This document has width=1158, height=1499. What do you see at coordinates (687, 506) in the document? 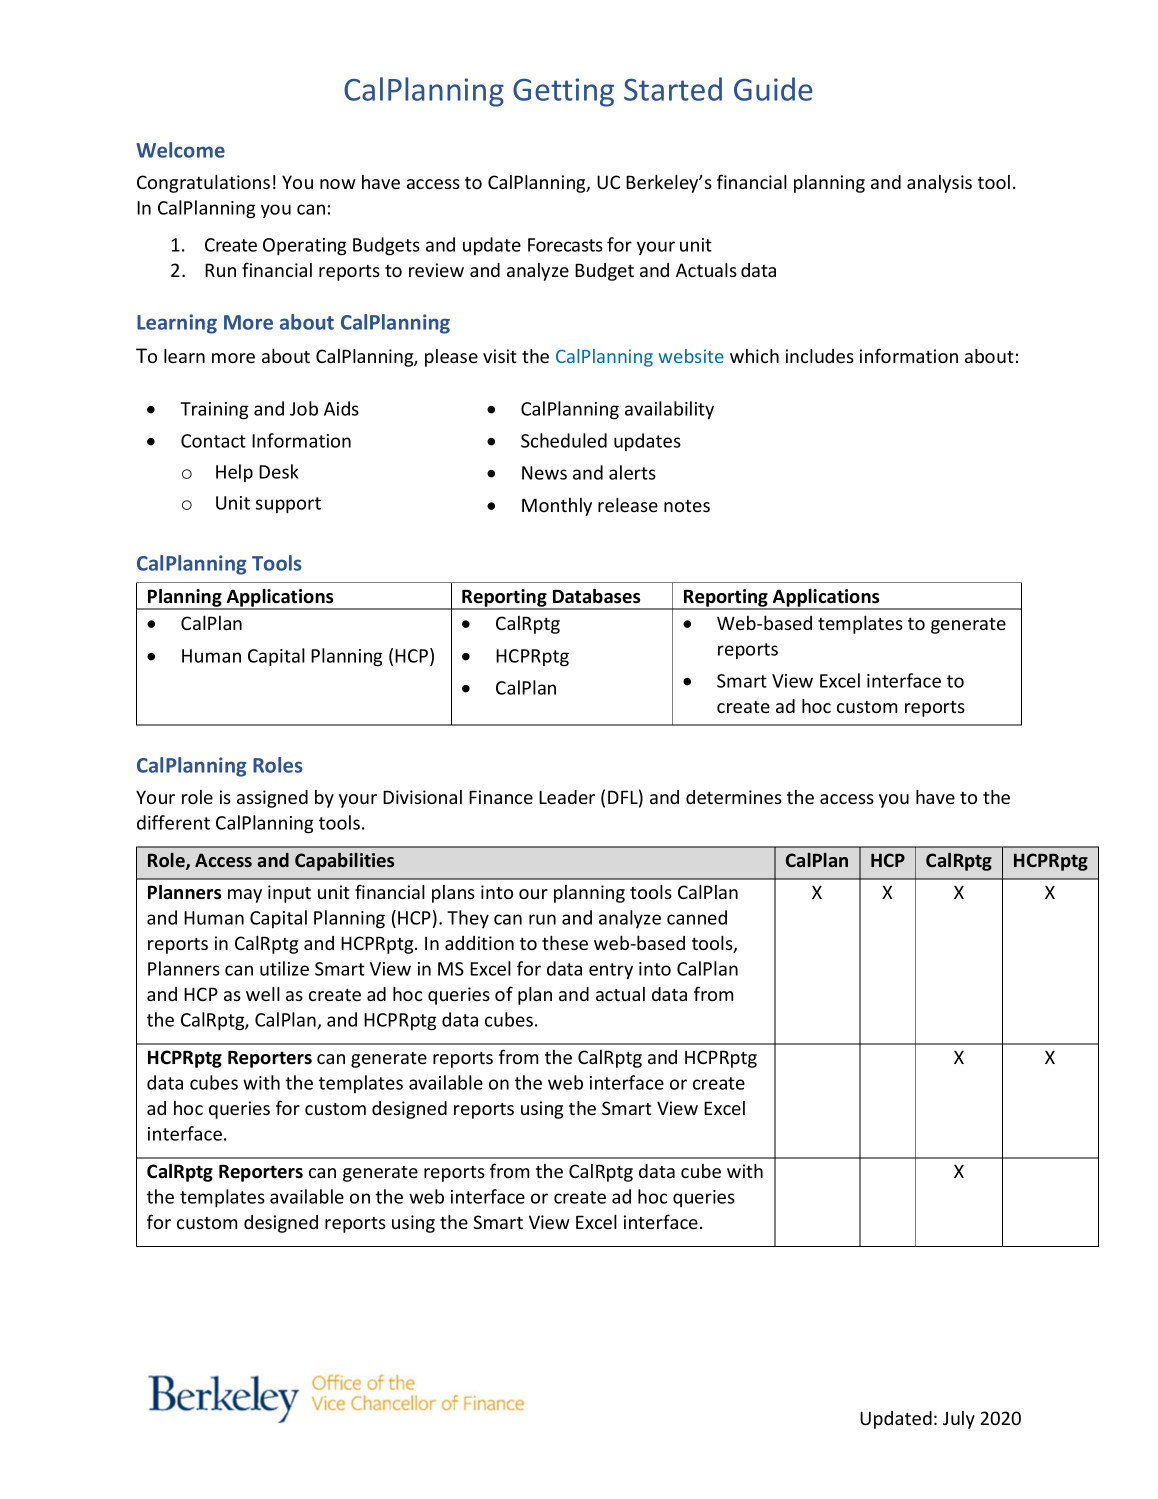
I see `notes` at bounding box center [687, 506].
